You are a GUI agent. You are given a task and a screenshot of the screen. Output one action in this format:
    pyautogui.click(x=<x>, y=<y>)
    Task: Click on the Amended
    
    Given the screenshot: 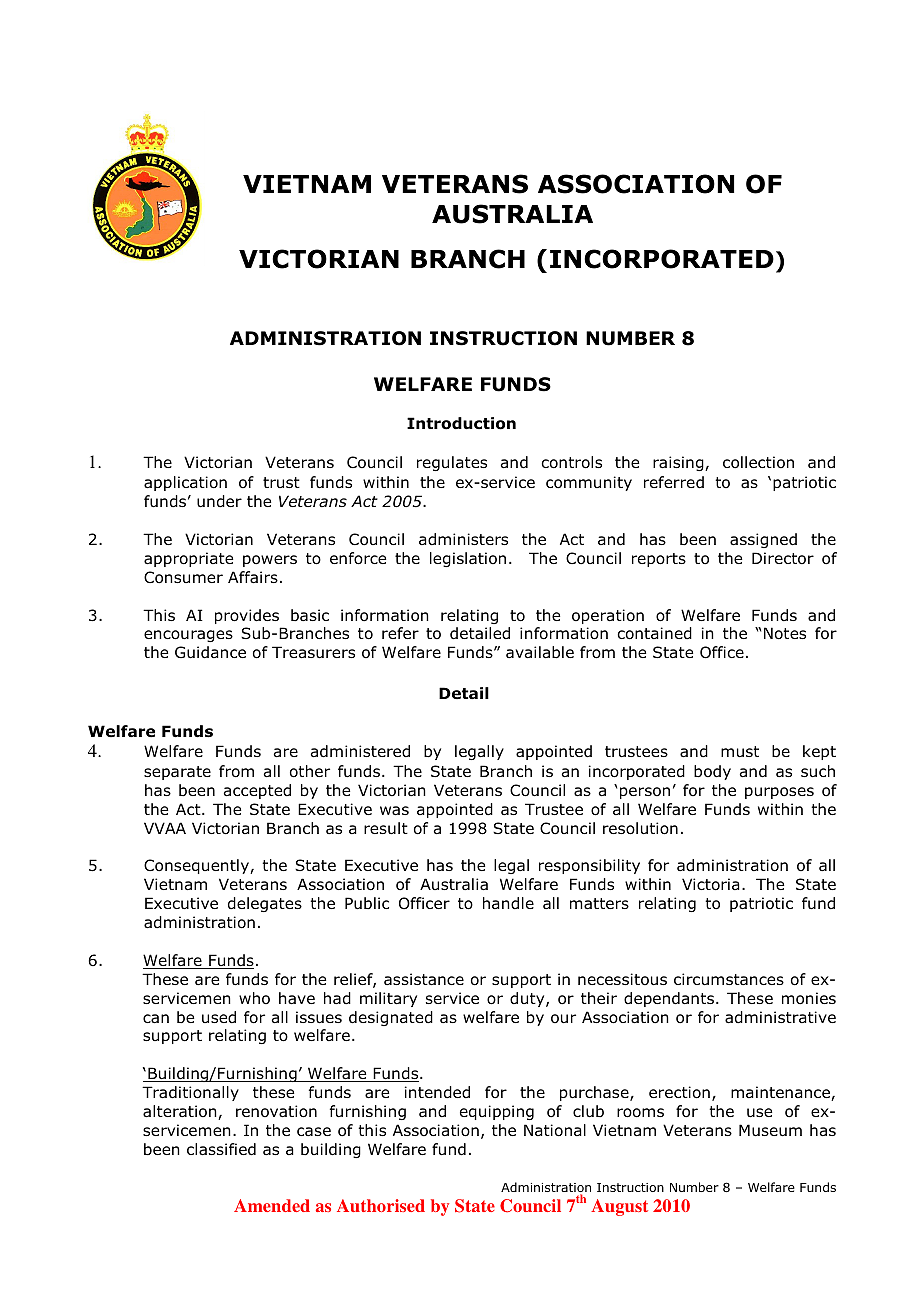 What is the action you would take?
    pyautogui.click(x=272, y=1205)
